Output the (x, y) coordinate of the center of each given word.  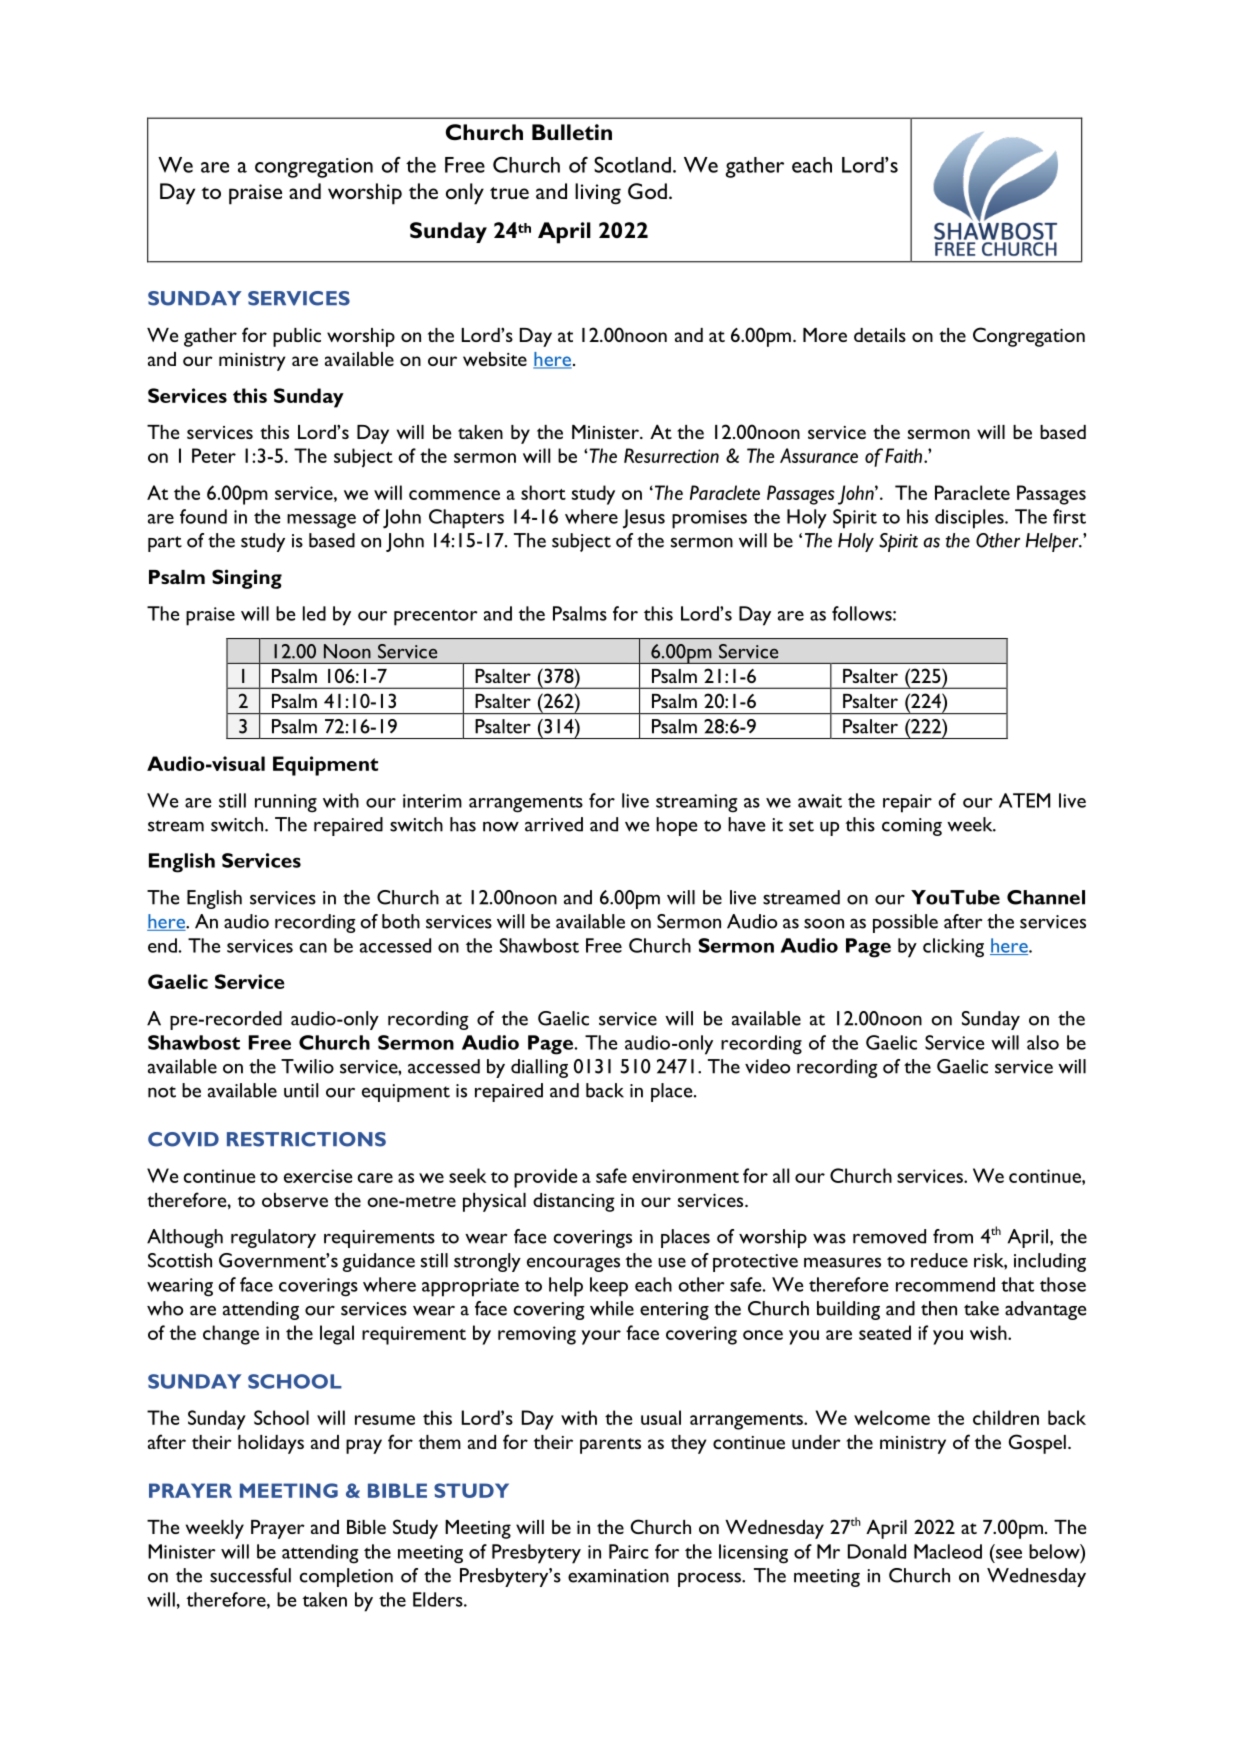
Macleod (948, 1551)
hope (676, 826)
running (286, 803)
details (880, 335)
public (297, 337)
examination (618, 1576)
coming (912, 827)
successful (250, 1575)
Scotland (632, 164)
